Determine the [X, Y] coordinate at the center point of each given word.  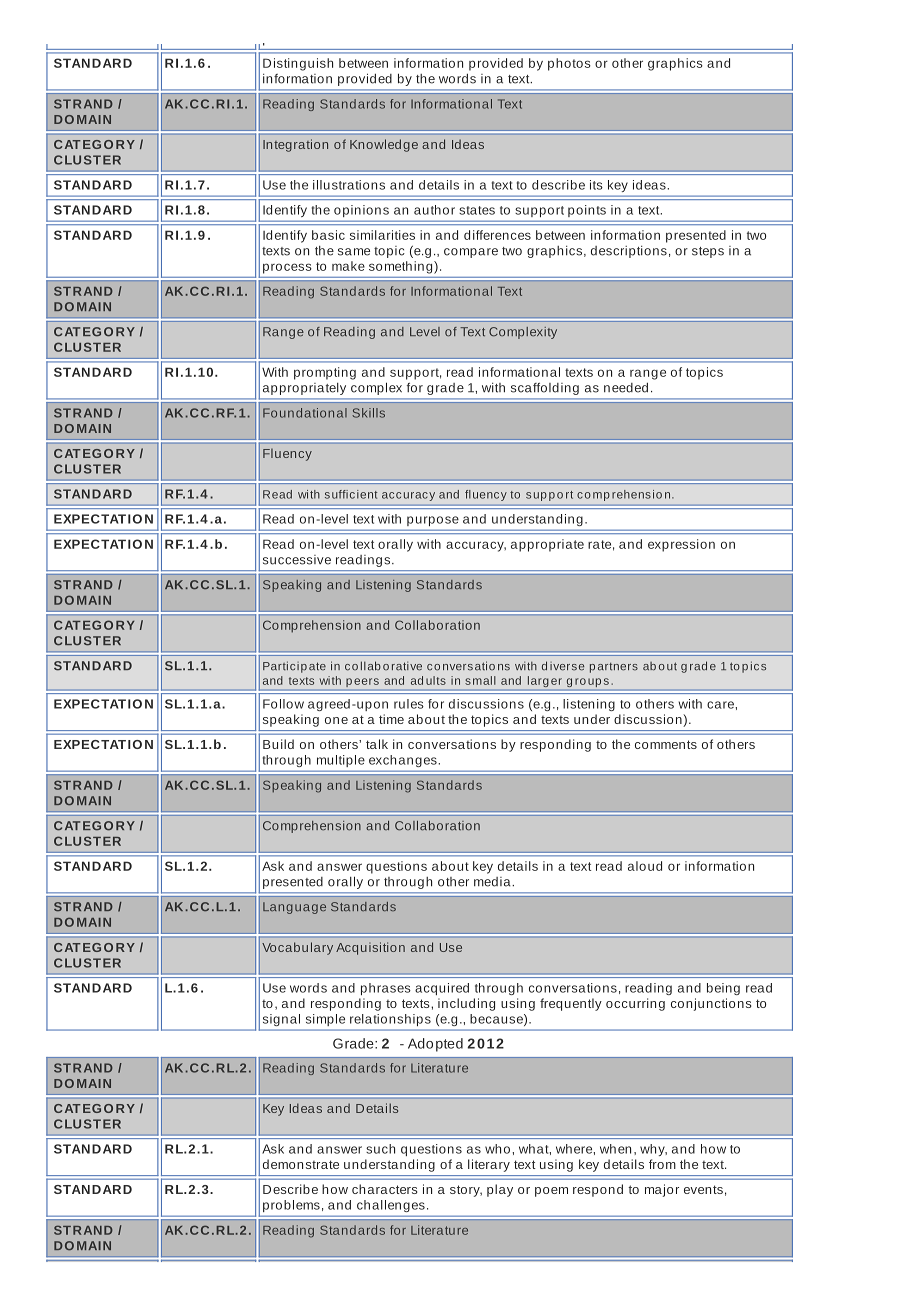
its [596, 185]
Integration [295, 145]
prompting [325, 373]
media [493, 882]
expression [681, 545]
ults [436, 680]
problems [291, 1206]
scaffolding [545, 389]
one [336, 720]
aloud [645, 866]
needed [626, 387]
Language [294, 908]
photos [569, 64]
